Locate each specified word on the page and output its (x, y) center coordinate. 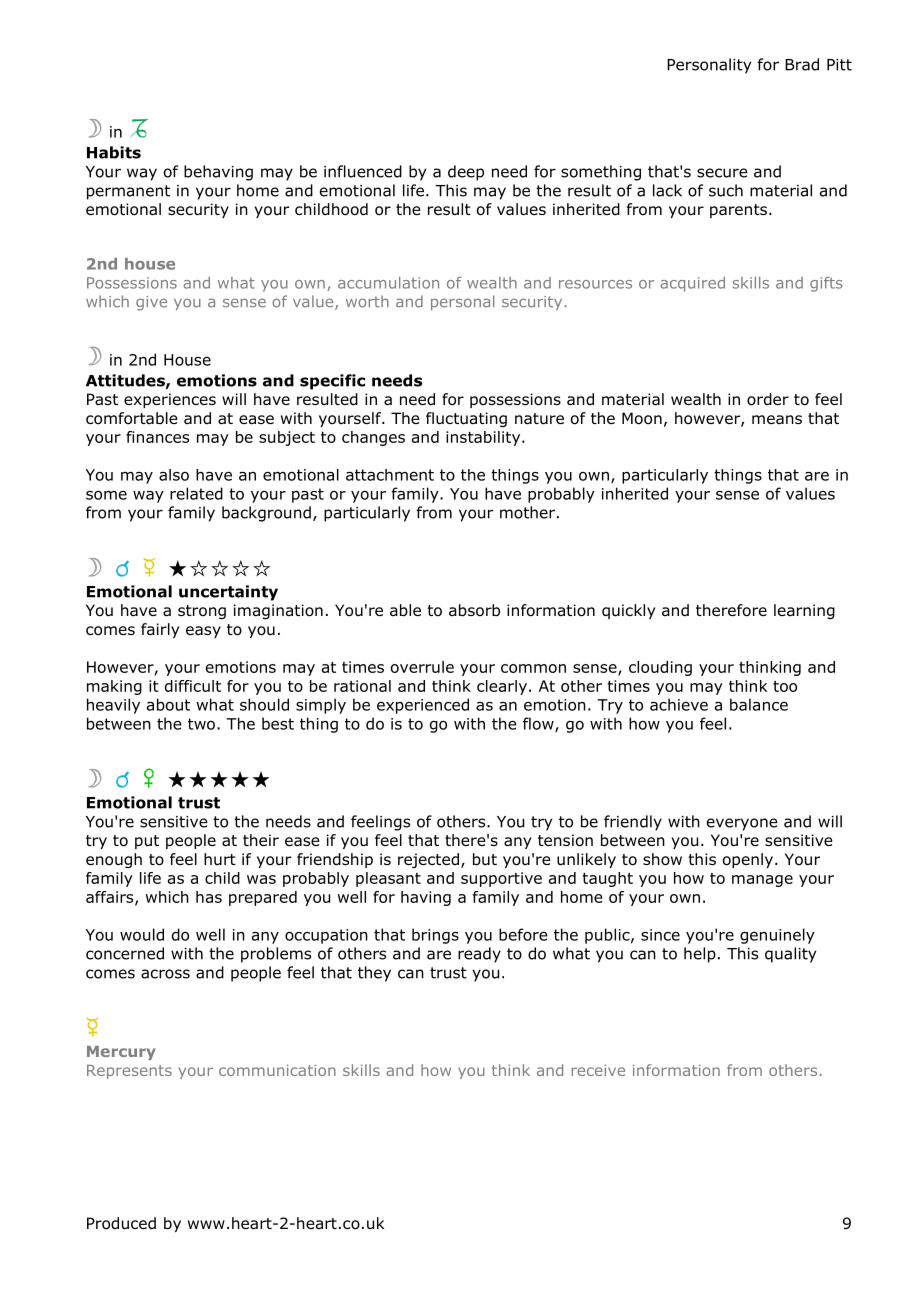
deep (466, 173)
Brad (802, 64)
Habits (114, 152)
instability (484, 438)
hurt (220, 859)
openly (749, 860)
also (174, 475)
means (777, 419)
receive (598, 1070)
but (485, 859)
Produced (121, 1223)
